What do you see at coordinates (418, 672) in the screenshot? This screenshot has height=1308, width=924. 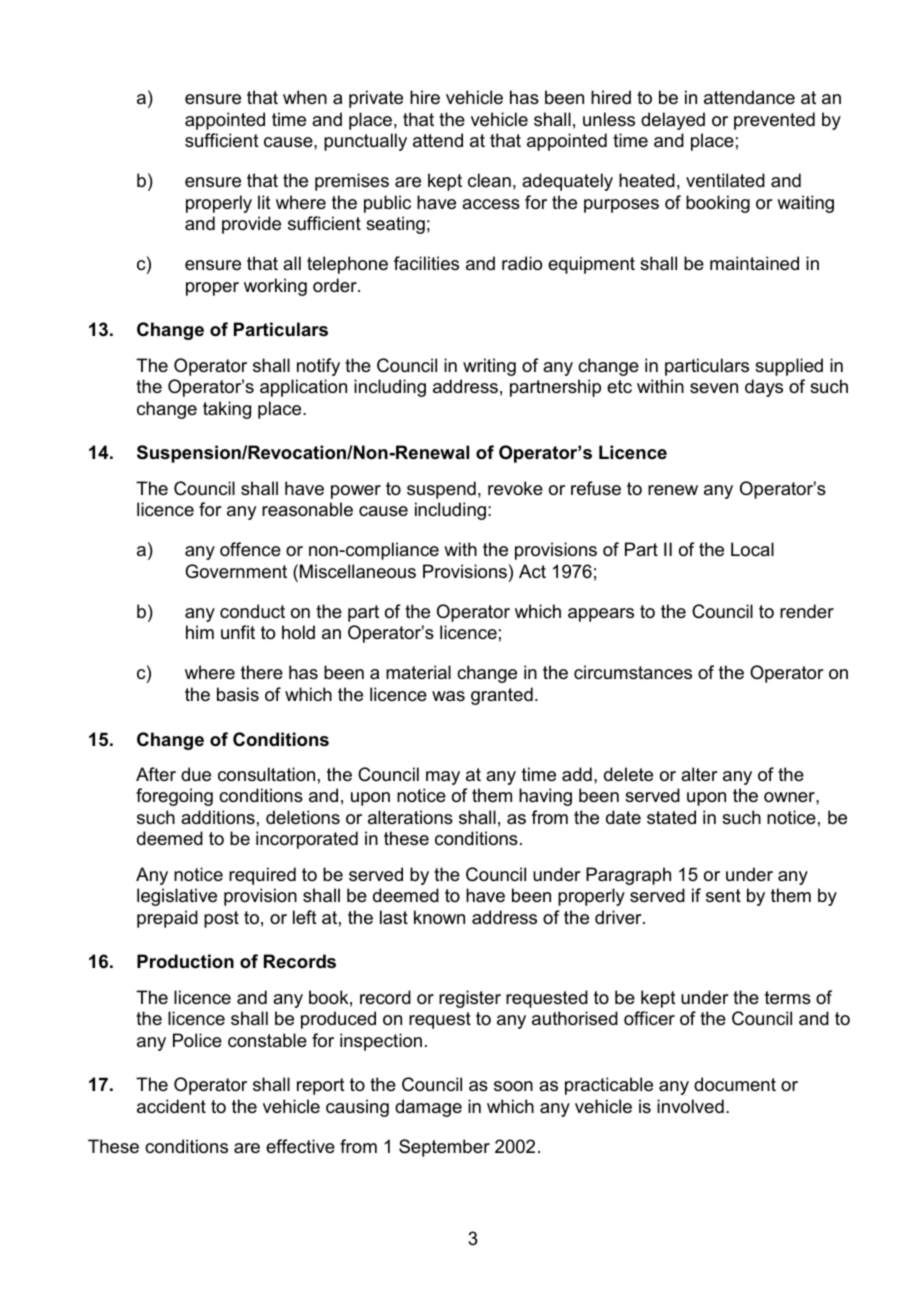 I see `material` at bounding box center [418, 672].
